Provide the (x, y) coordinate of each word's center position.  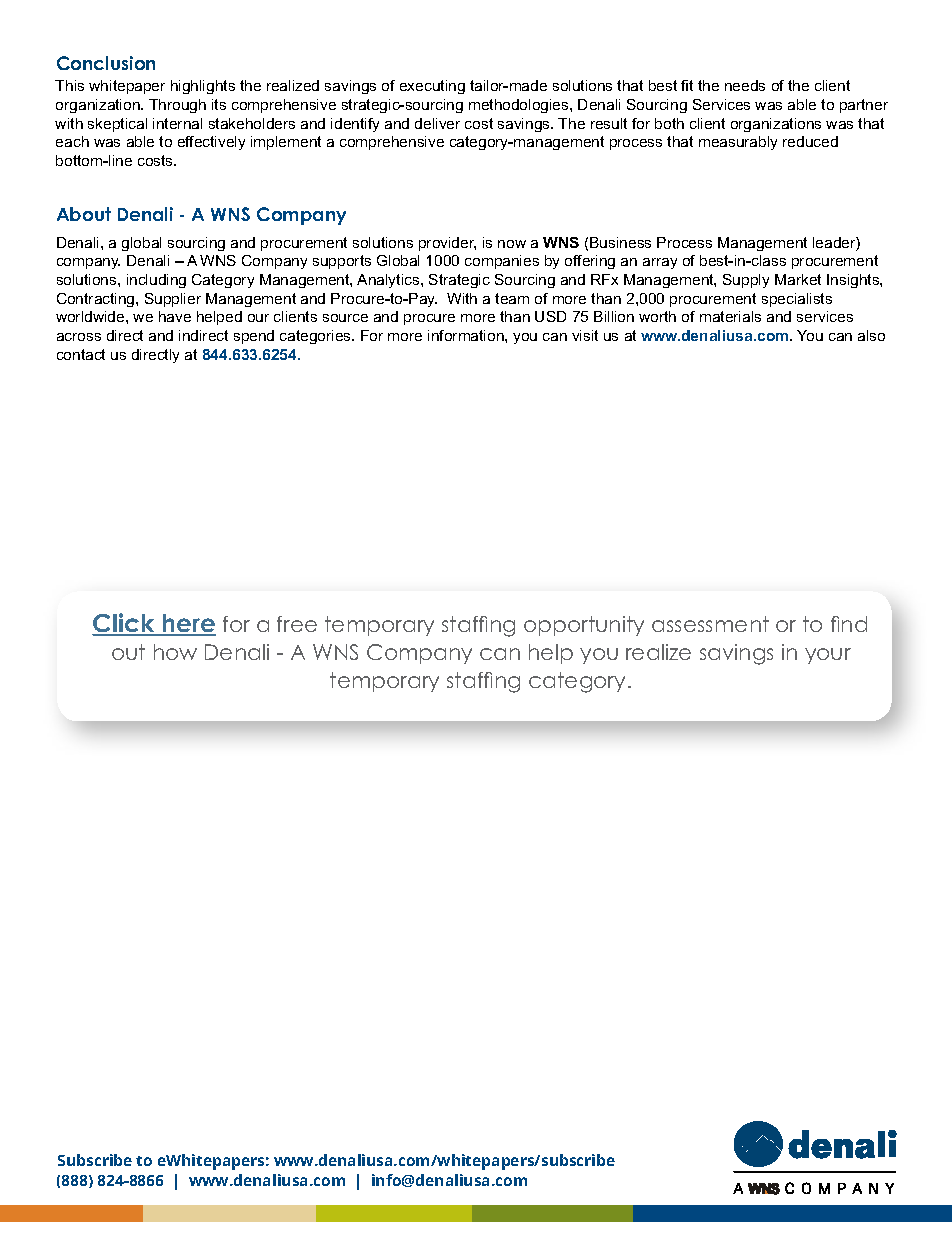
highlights (203, 87)
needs (745, 85)
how (175, 652)
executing (432, 87)
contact (81, 354)
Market (798, 279)
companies (502, 262)
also (871, 335)
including (156, 281)
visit (585, 335)
